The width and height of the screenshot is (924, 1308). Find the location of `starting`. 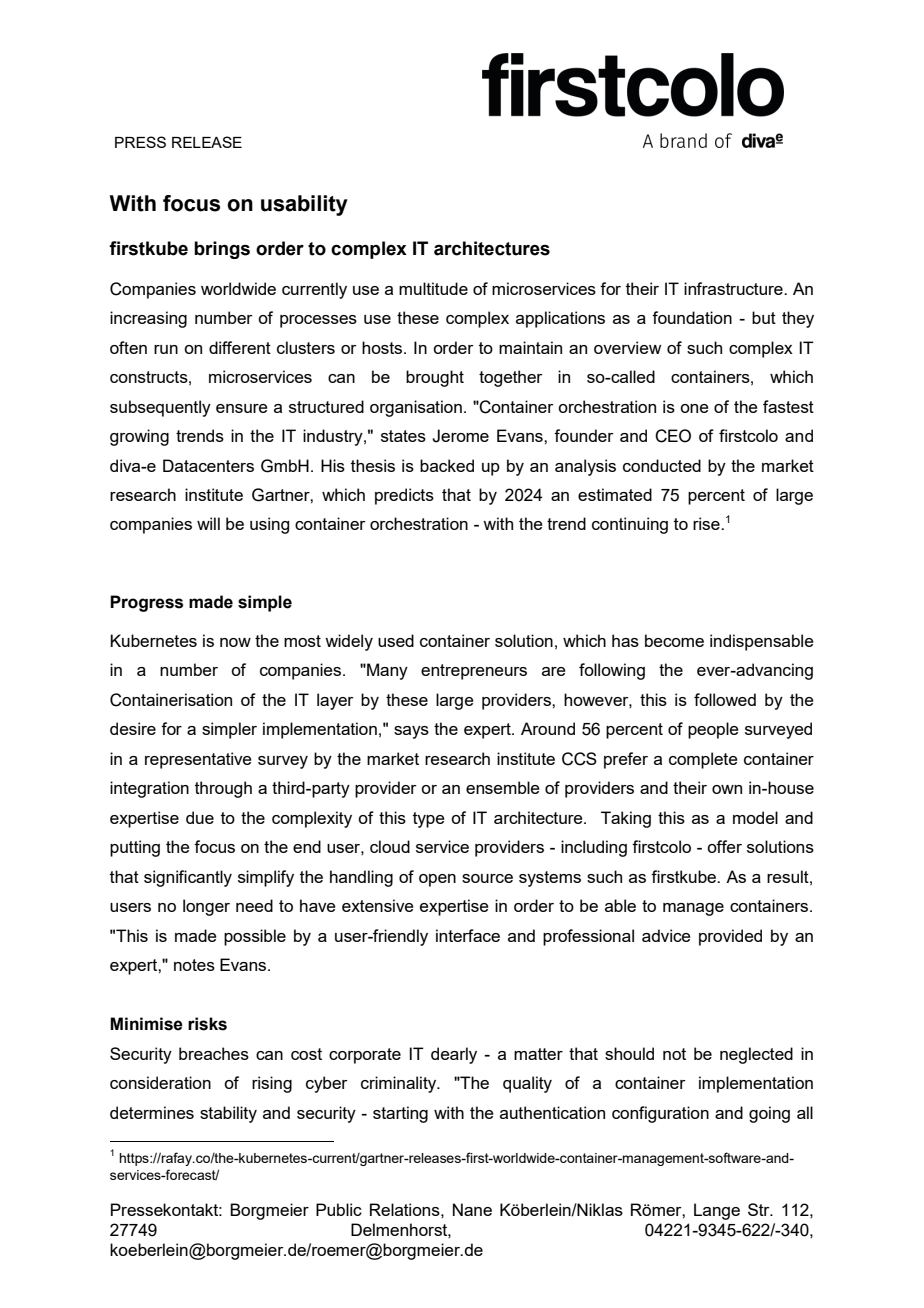

starting is located at coordinates (400, 1114).
